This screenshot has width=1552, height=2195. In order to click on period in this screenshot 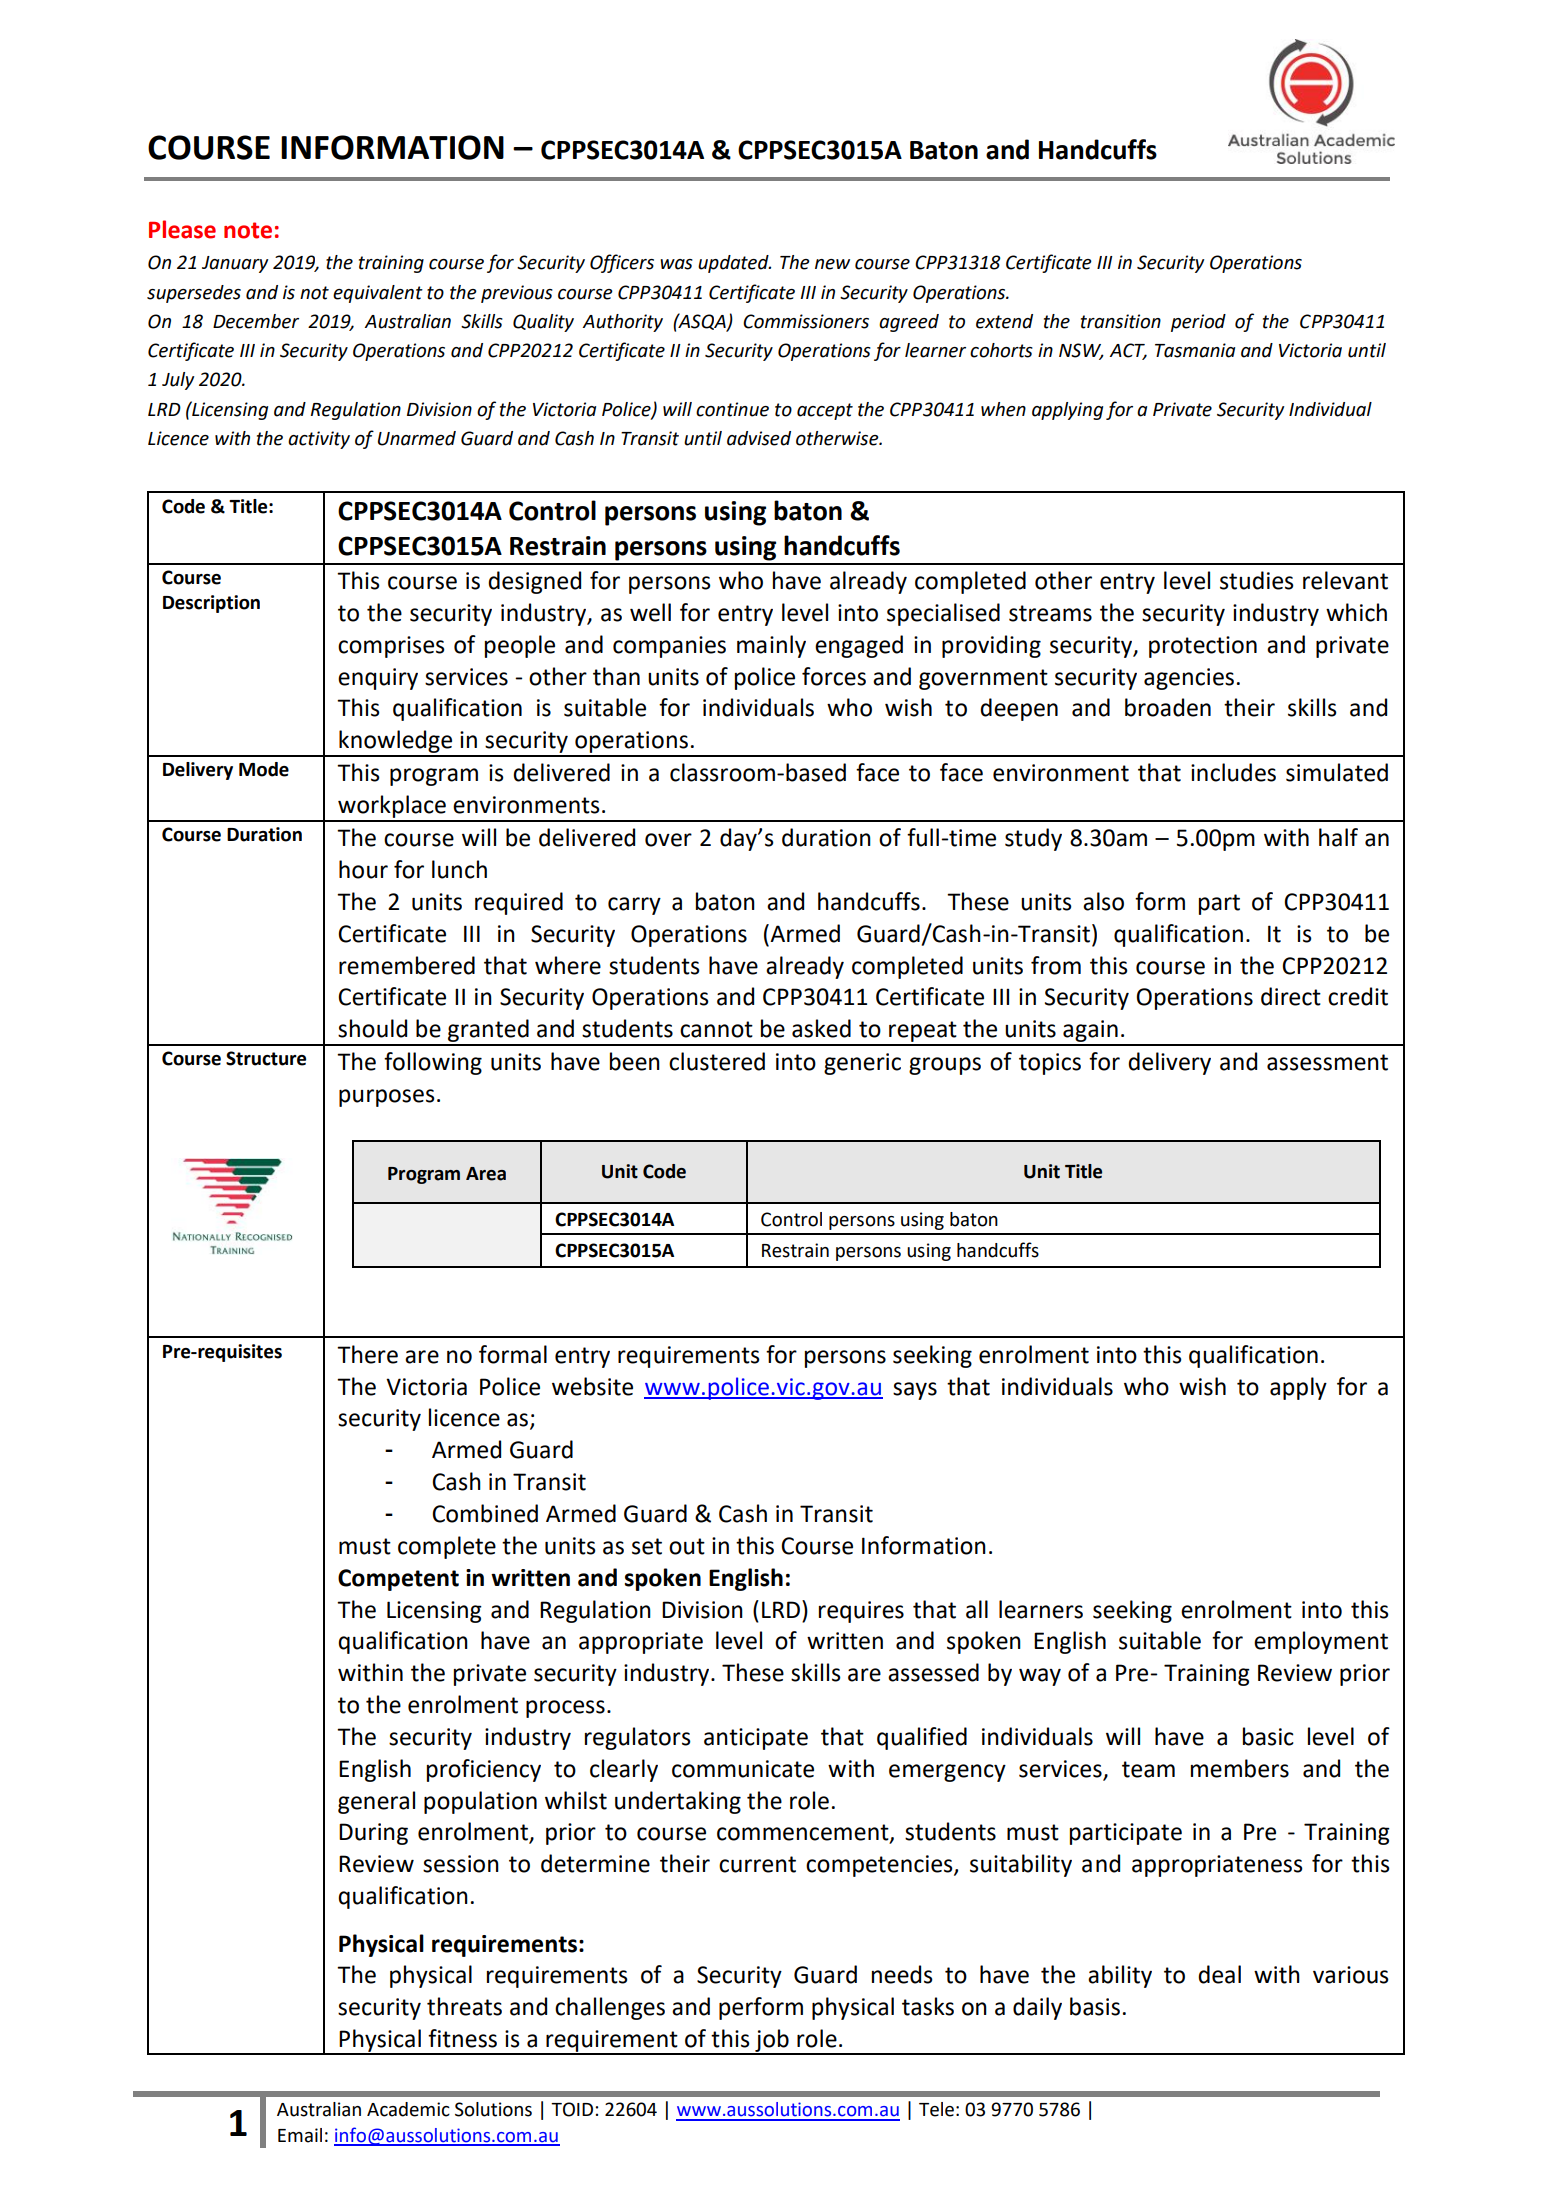, I will do `click(1198, 323)`.
